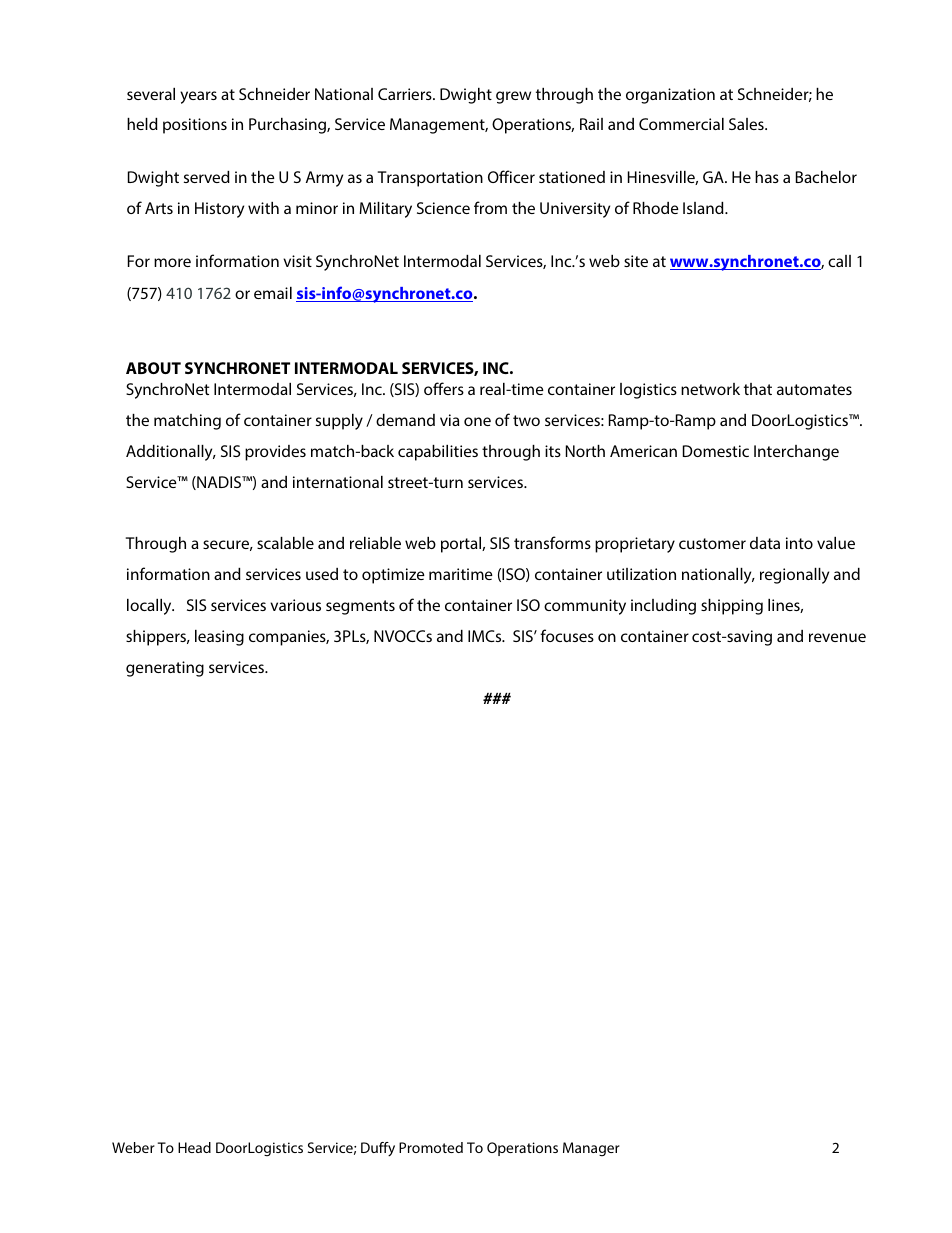 The width and height of the page is (952, 1233). What do you see at coordinates (567, 635) in the page?
I see `focuses` at bounding box center [567, 635].
